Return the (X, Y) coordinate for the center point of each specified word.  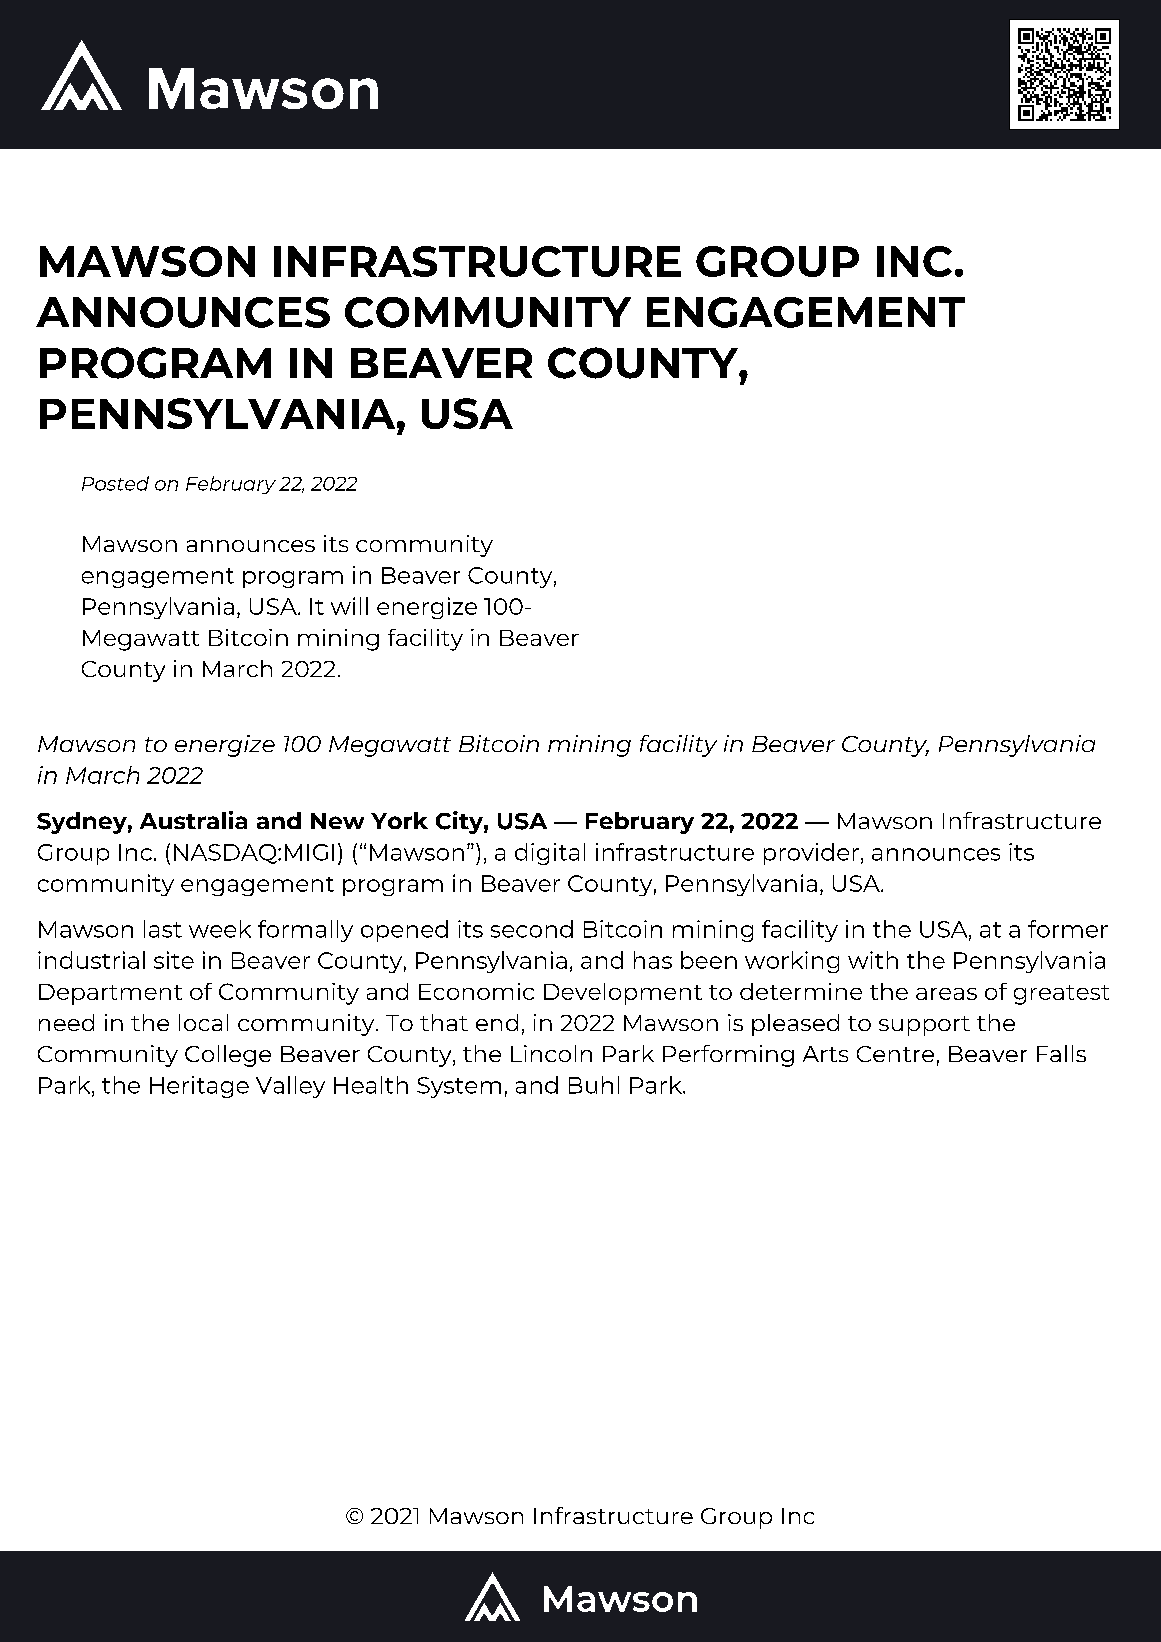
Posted (115, 483)
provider (811, 854)
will (349, 606)
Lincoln (551, 1053)
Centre (895, 1054)
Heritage (199, 1087)
